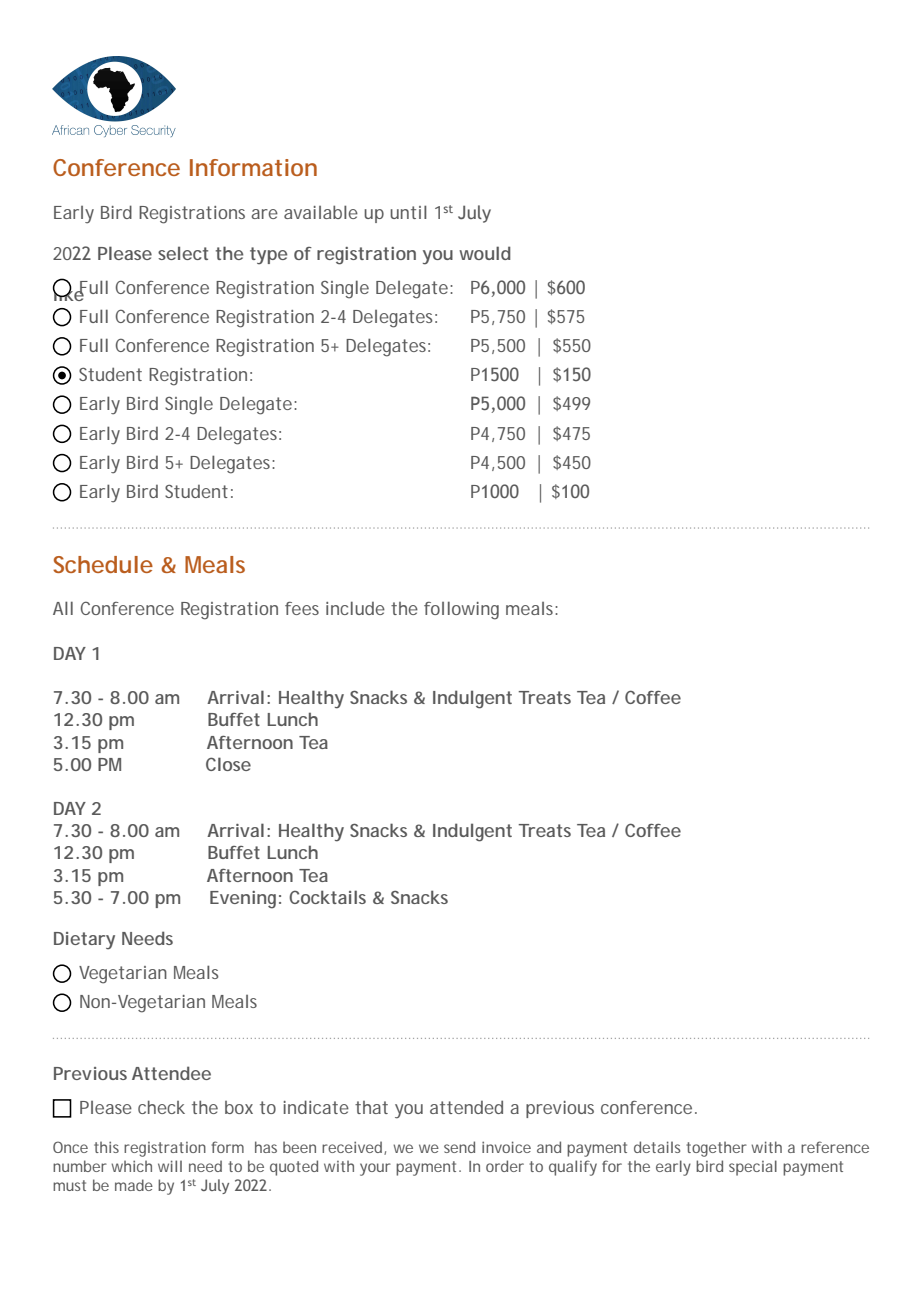 This screenshot has width=924, height=1307. Describe the element at coordinates (327, 897) in the screenshot. I see `Cocktails` at that location.
